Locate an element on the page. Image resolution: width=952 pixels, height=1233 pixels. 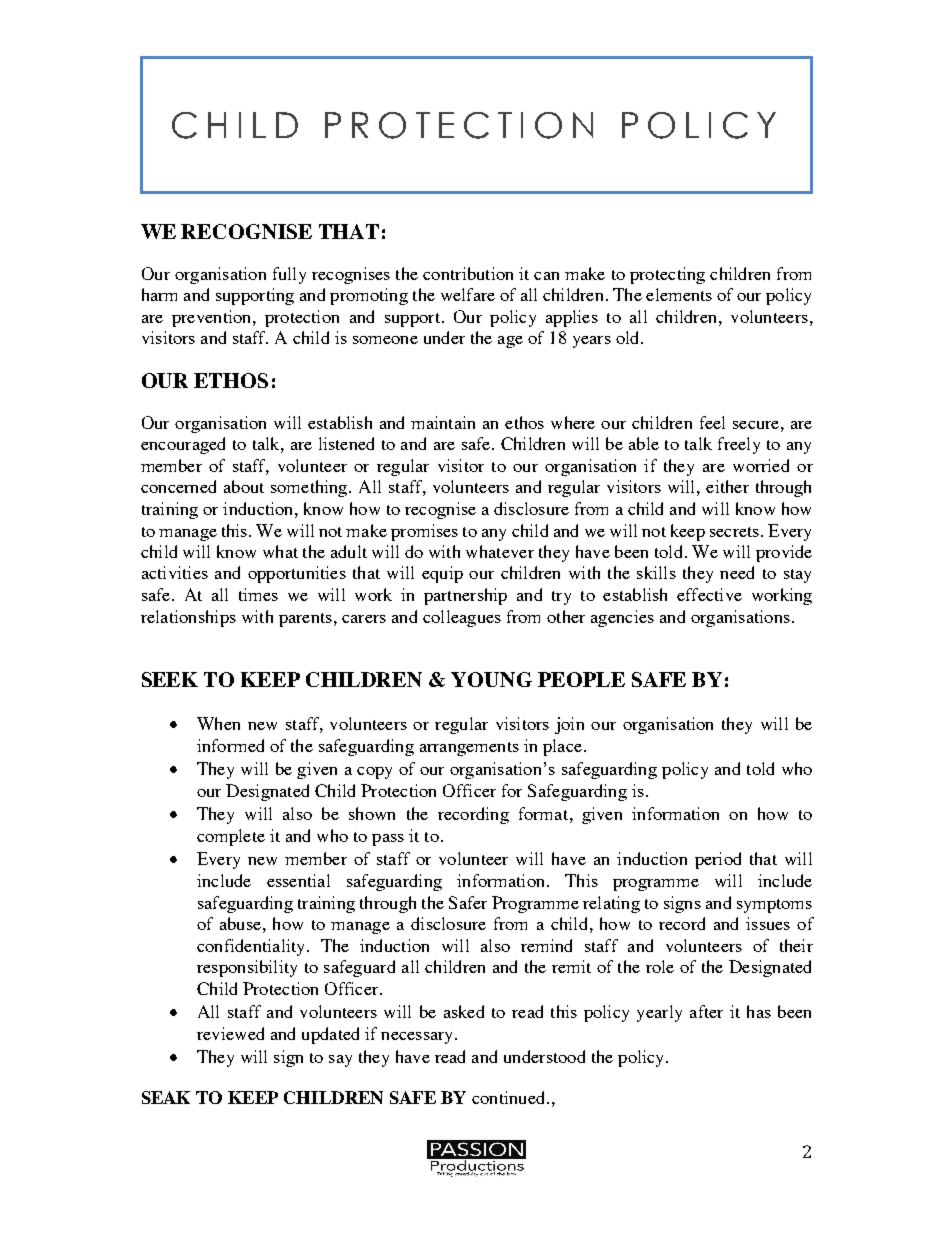
welfare is located at coordinates (468, 294).
